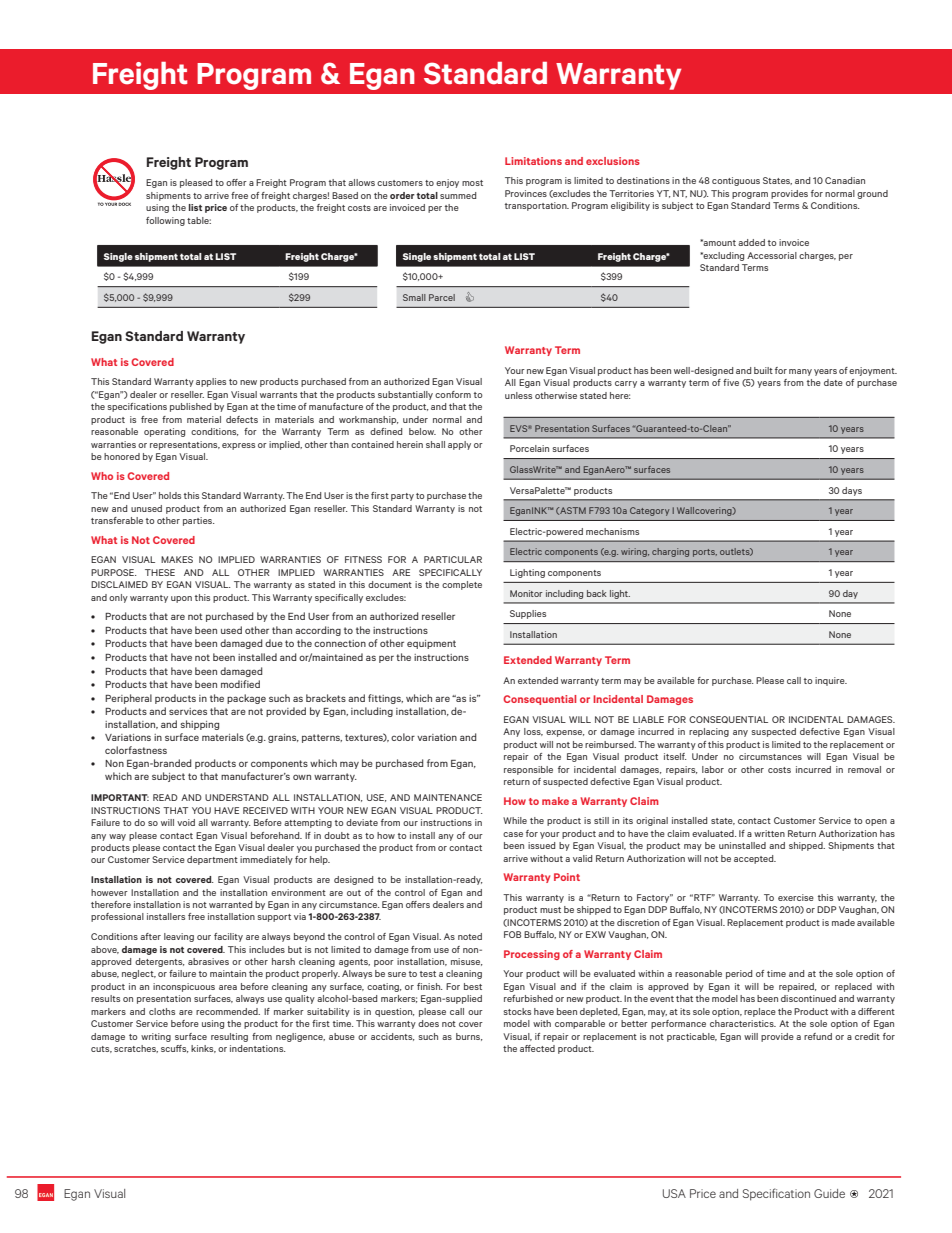  Describe the element at coordinates (674, 1193) in the image. I see `USA` at that location.
